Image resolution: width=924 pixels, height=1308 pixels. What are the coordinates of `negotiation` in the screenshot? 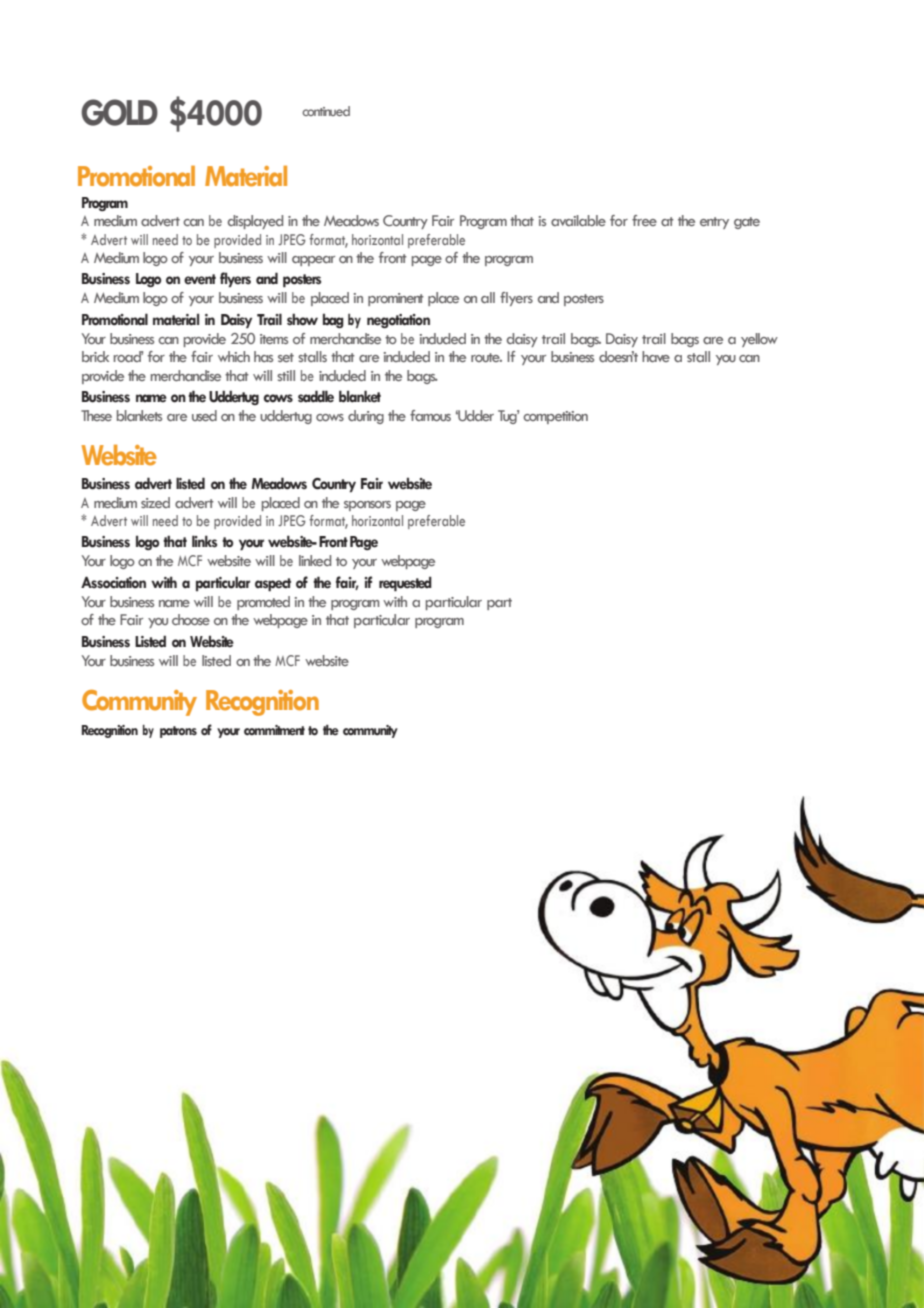 It's located at (398, 321).
